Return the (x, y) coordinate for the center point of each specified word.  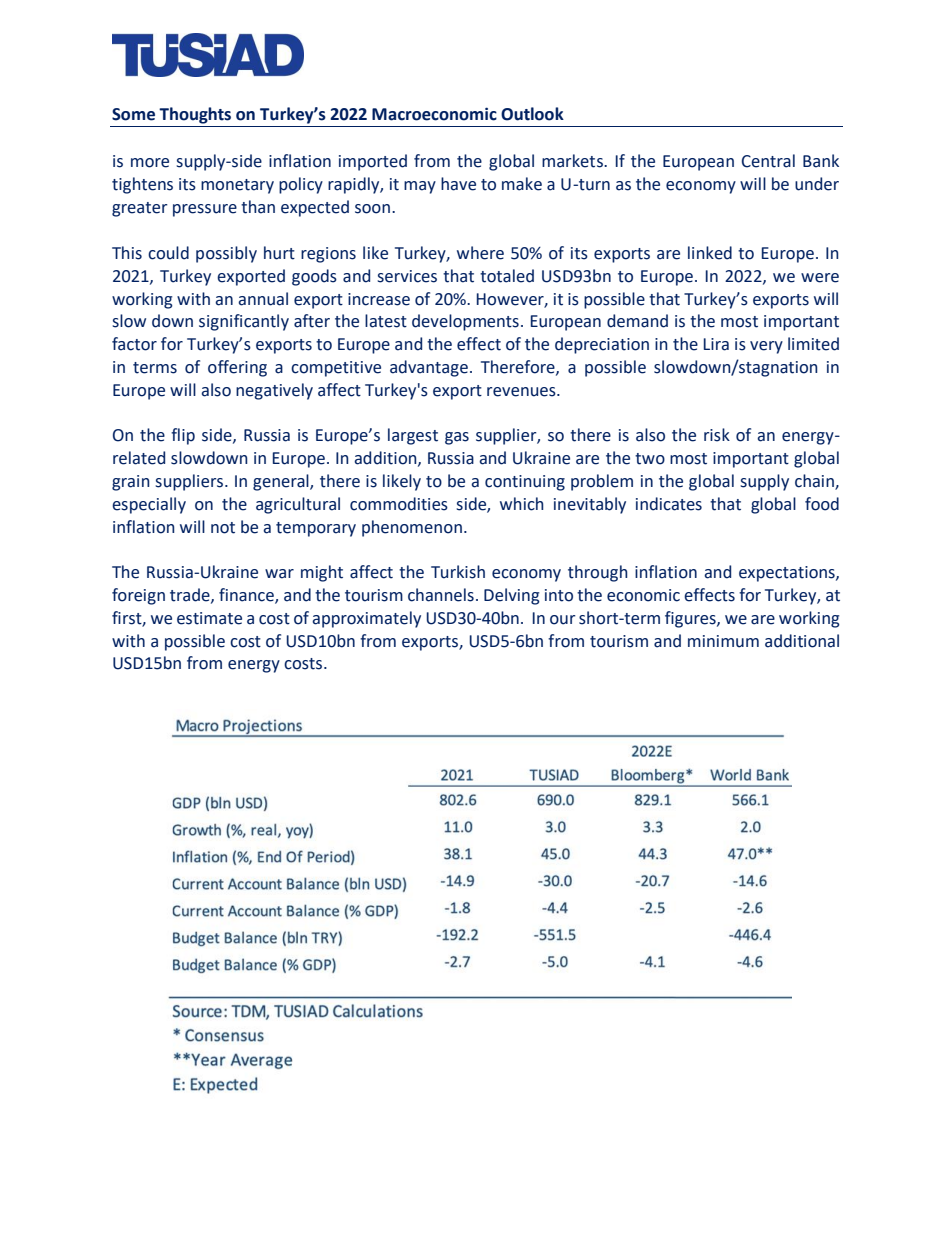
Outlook (532, 114)
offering (237, 368)
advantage (429, 368)
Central (768, 161)
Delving (512, 596)
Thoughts (195, 115)
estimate (209, 618)
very (766, 347)
